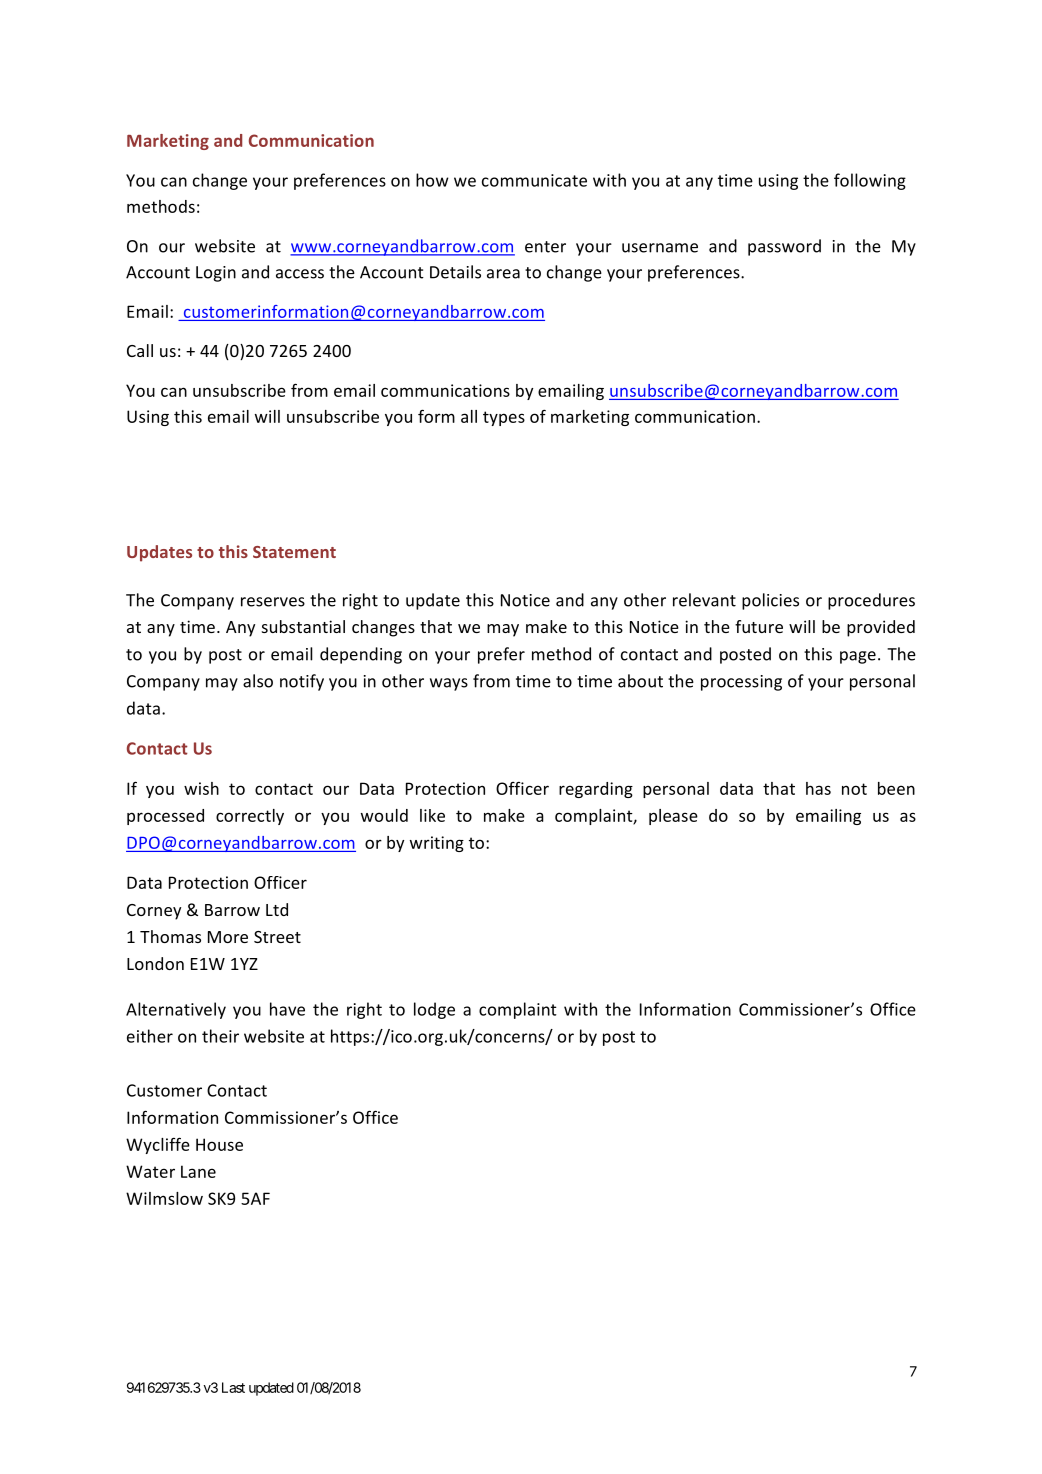 The height and width of the screenshot is (1474, 1042). What do you see at coordinates (273, 602) in the screenshot?
I see `reserves` at bounding box center [273, 602].
